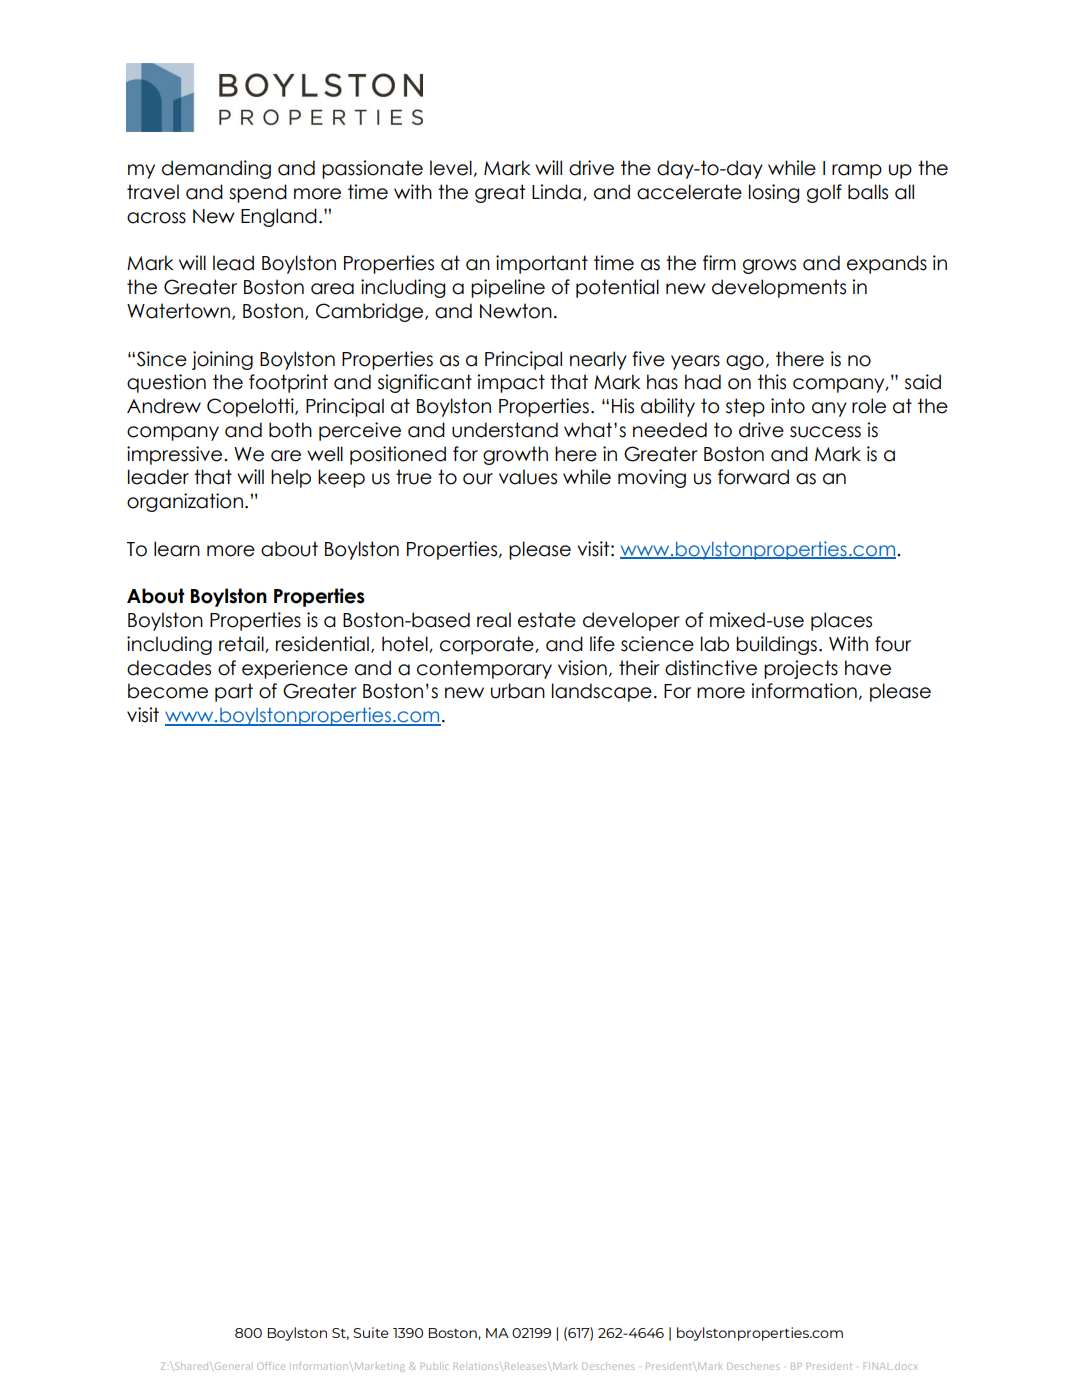 Image resolution: width=1079 pixels, height=1396 pixels. What do you see at coordinates (528, 477) in the screenshot?
I see `values` at bounding box center [528, 477].
